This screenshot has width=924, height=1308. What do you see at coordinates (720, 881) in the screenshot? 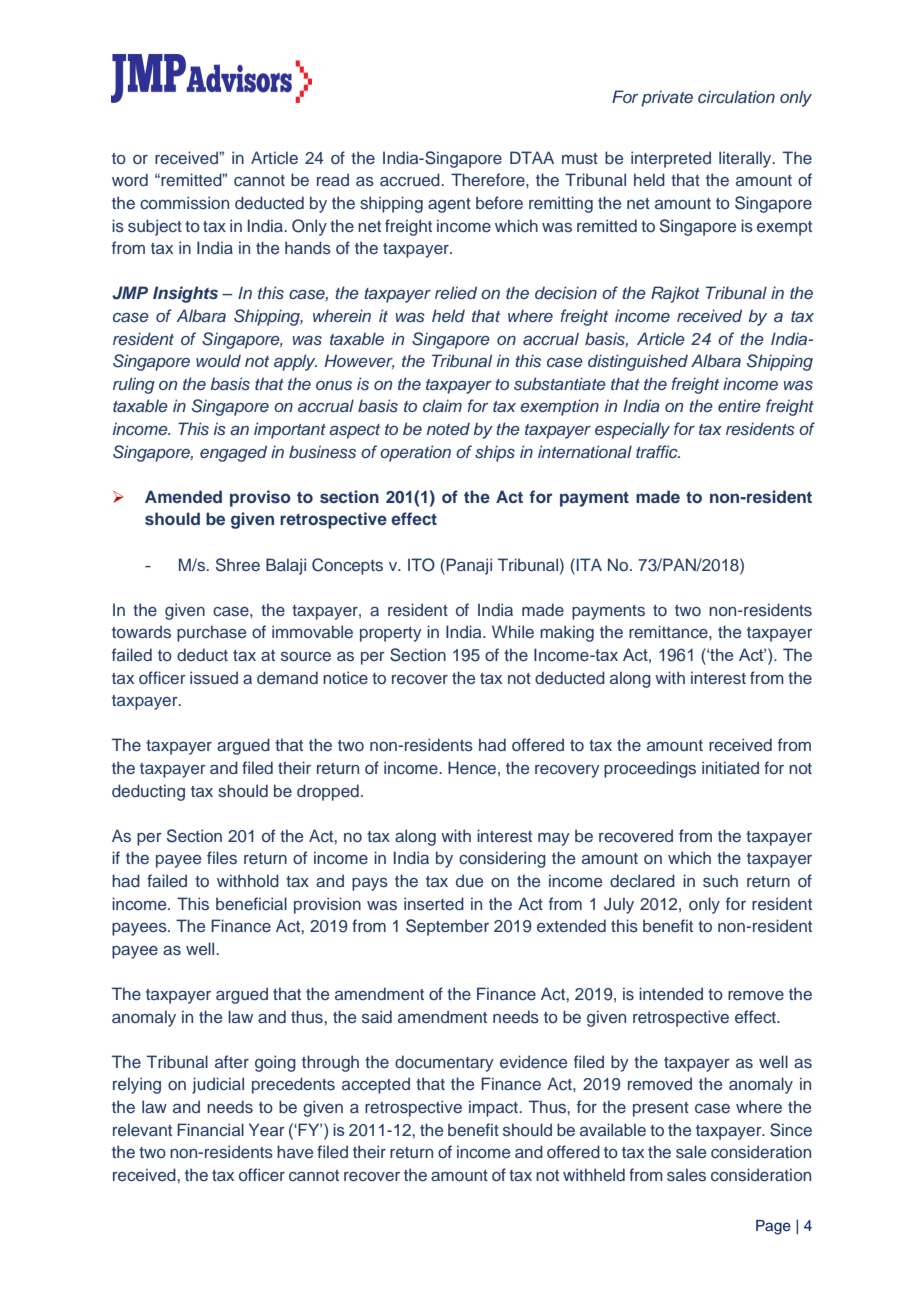
I see `such` at bounding box center [720, 881].
